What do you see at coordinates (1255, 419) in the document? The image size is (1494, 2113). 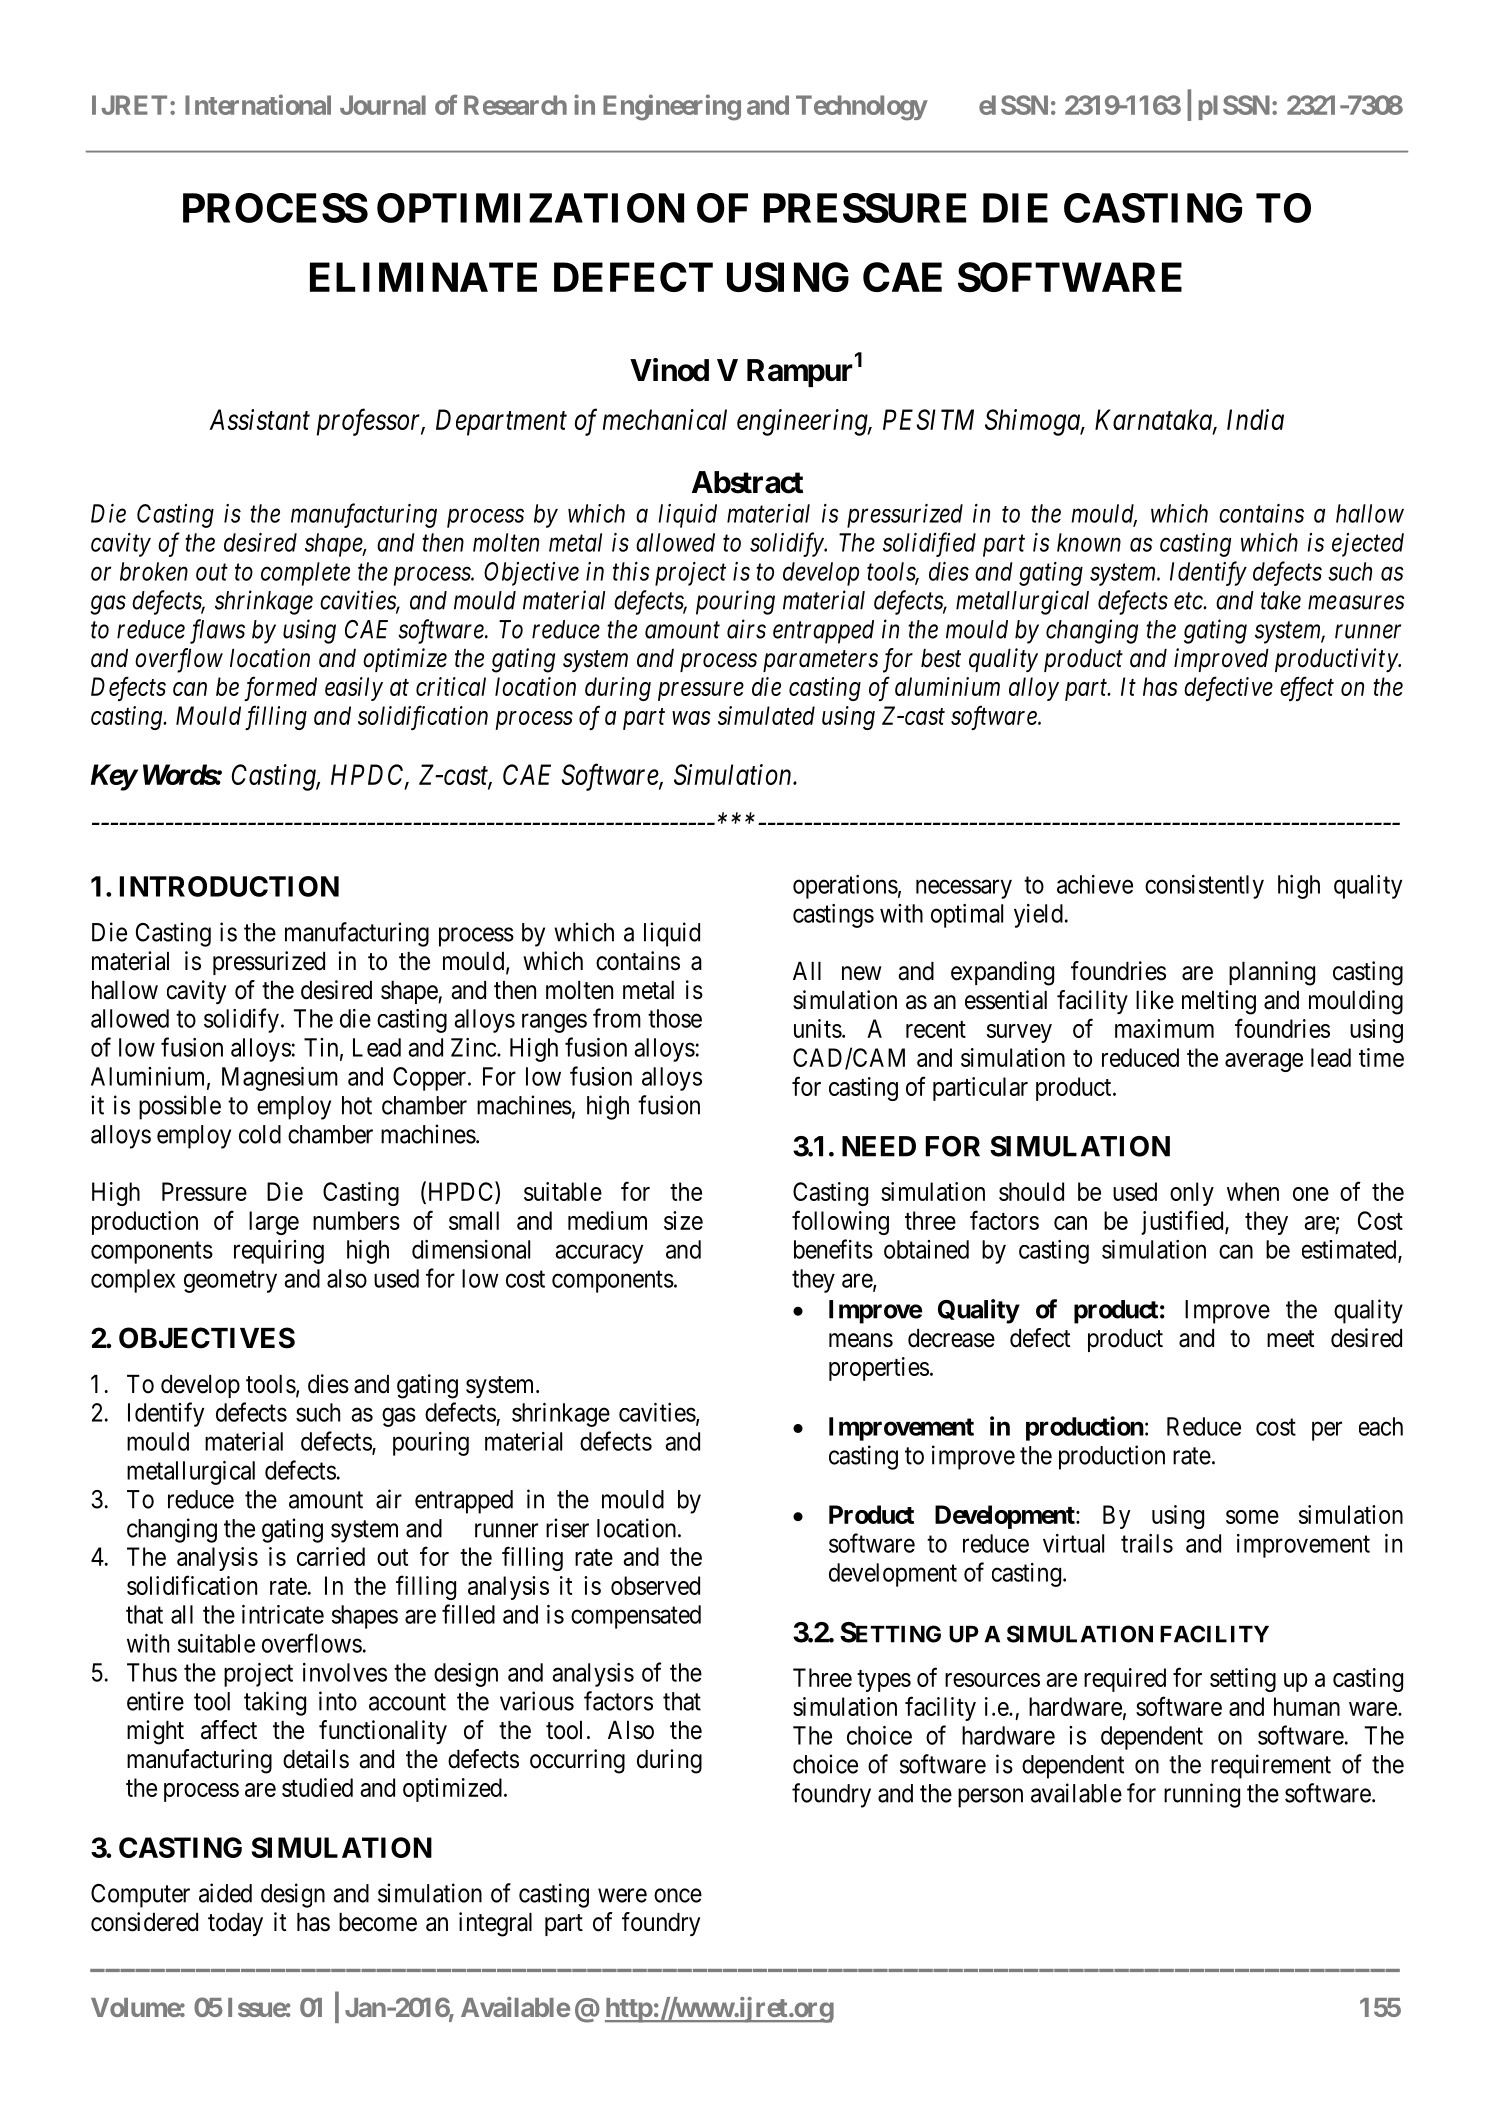 I see `India` at bounding box center [1255, 419].
